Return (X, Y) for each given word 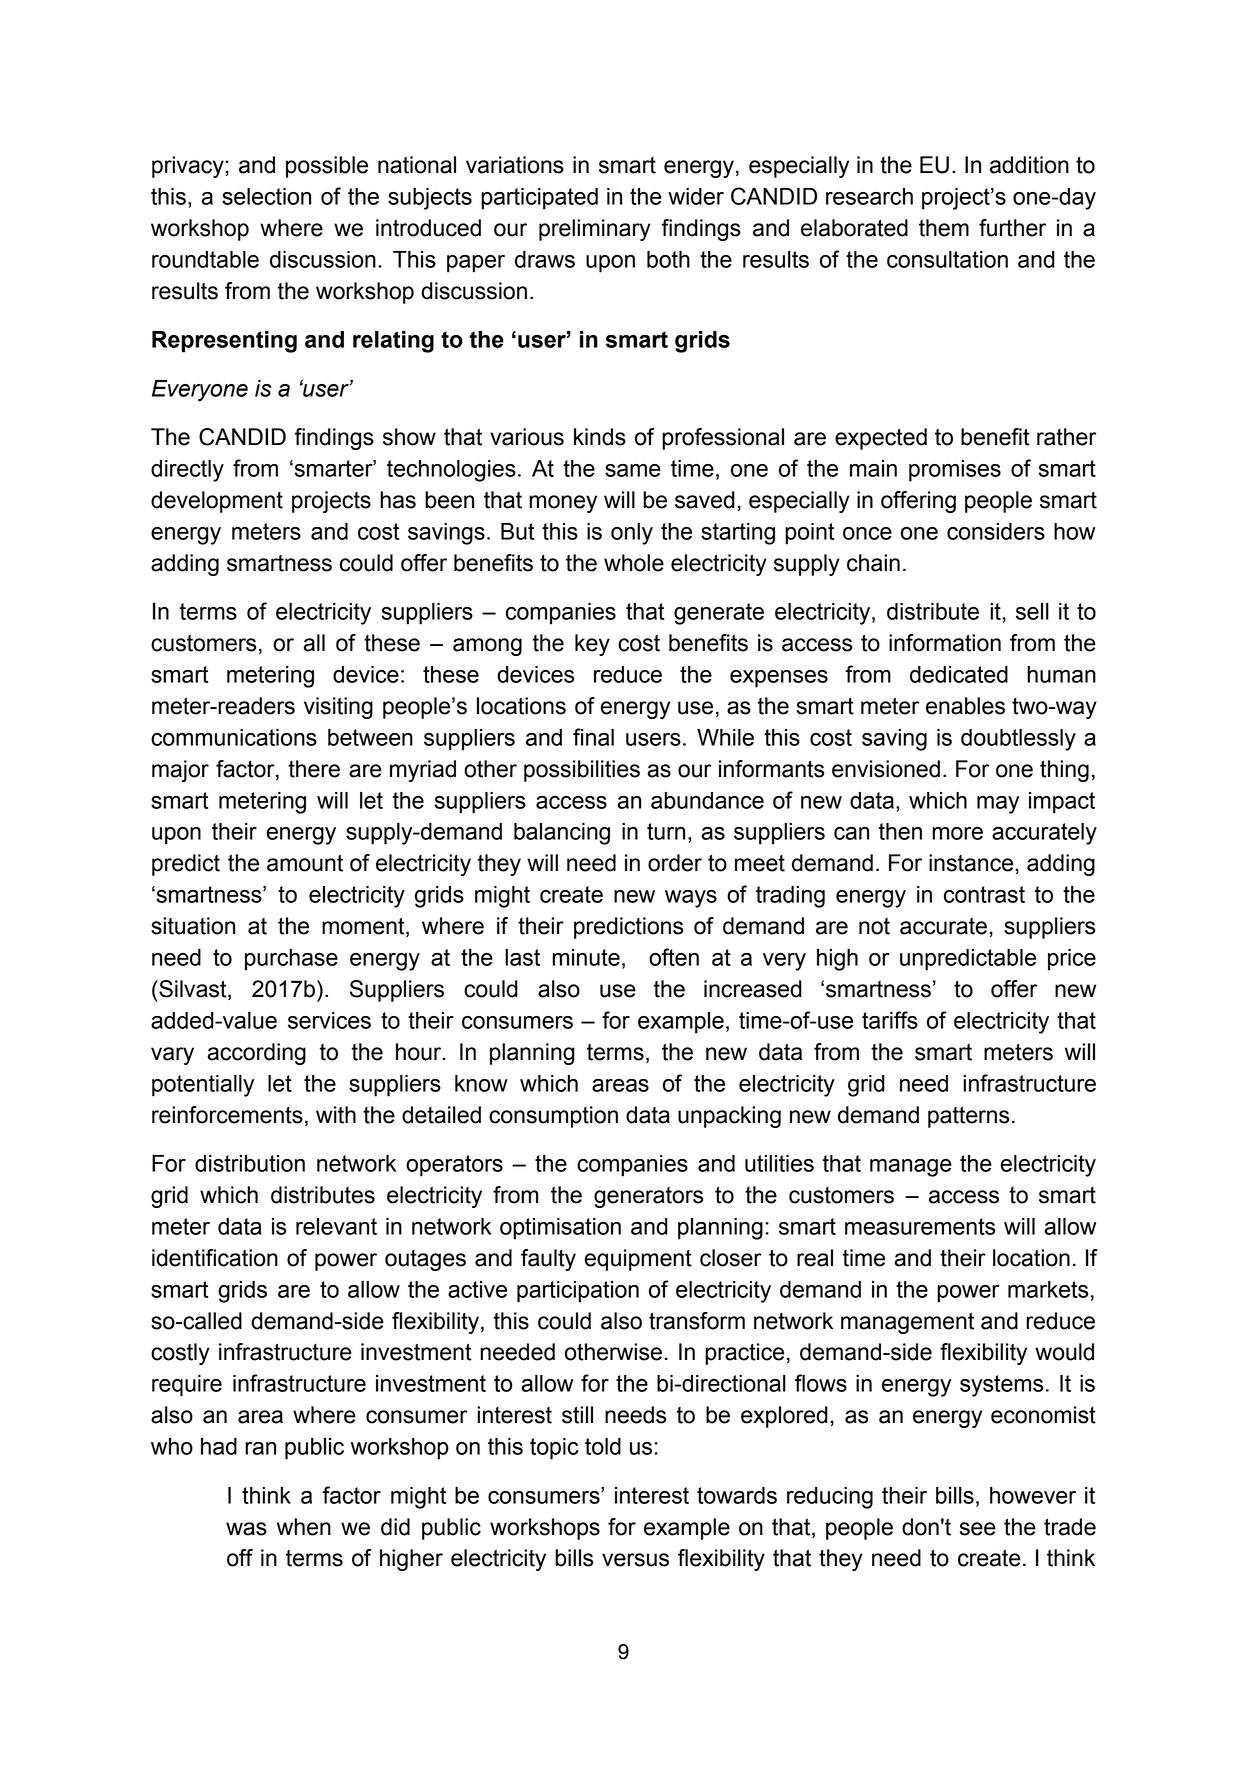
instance (971, 863)
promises (955, 471)
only (632, 534)
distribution (250, 1163)
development (217, 502)
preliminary (595, 230)
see (978, 1529)
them (944, 228)
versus (635, 1560)
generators (648, 1197)
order (675, 863)
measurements (920, 1226)
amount (305, 863)
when (304, 1527)
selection (266, 196)
